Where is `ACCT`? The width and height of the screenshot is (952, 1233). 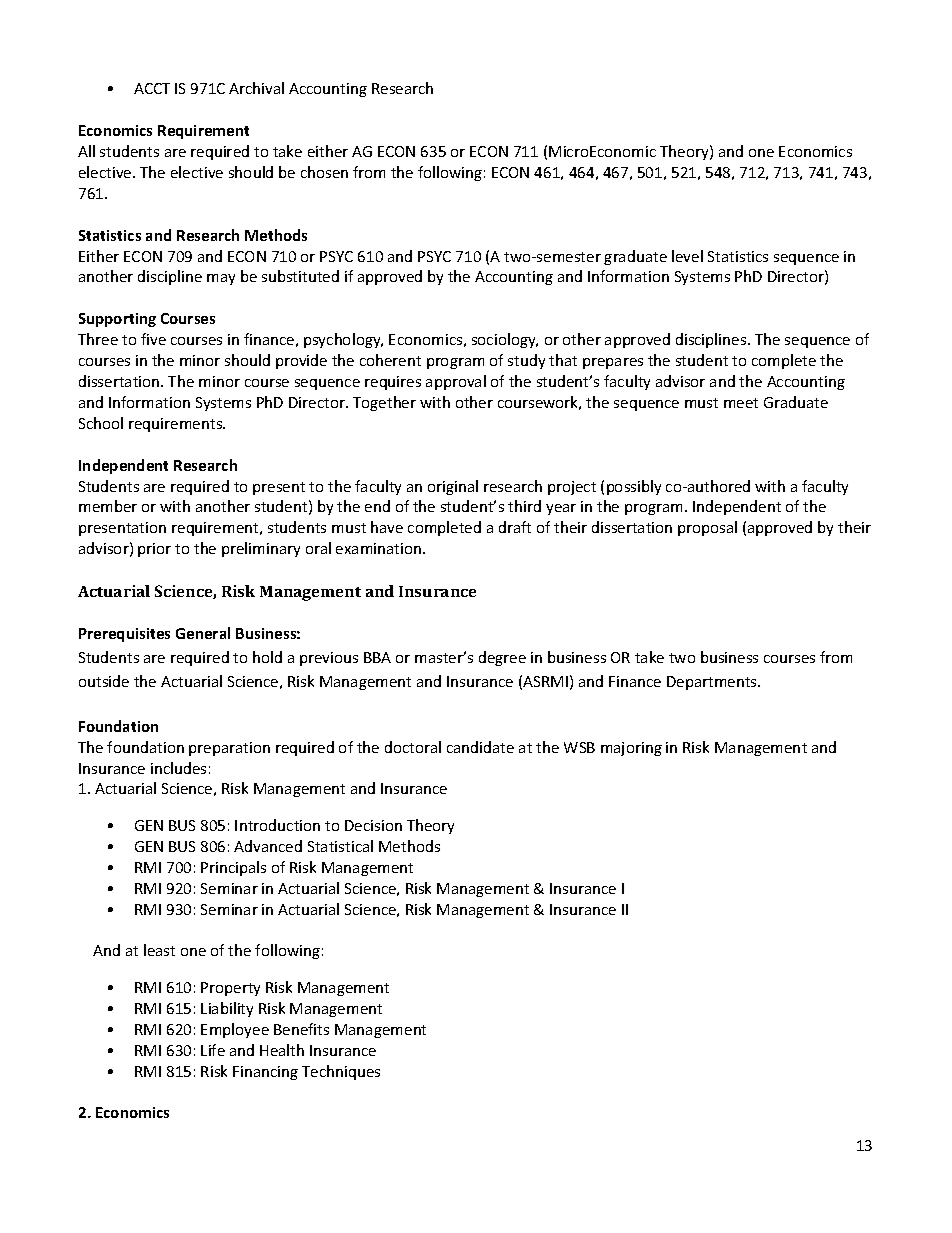 ACCT is located at coordinates (152, 88).
